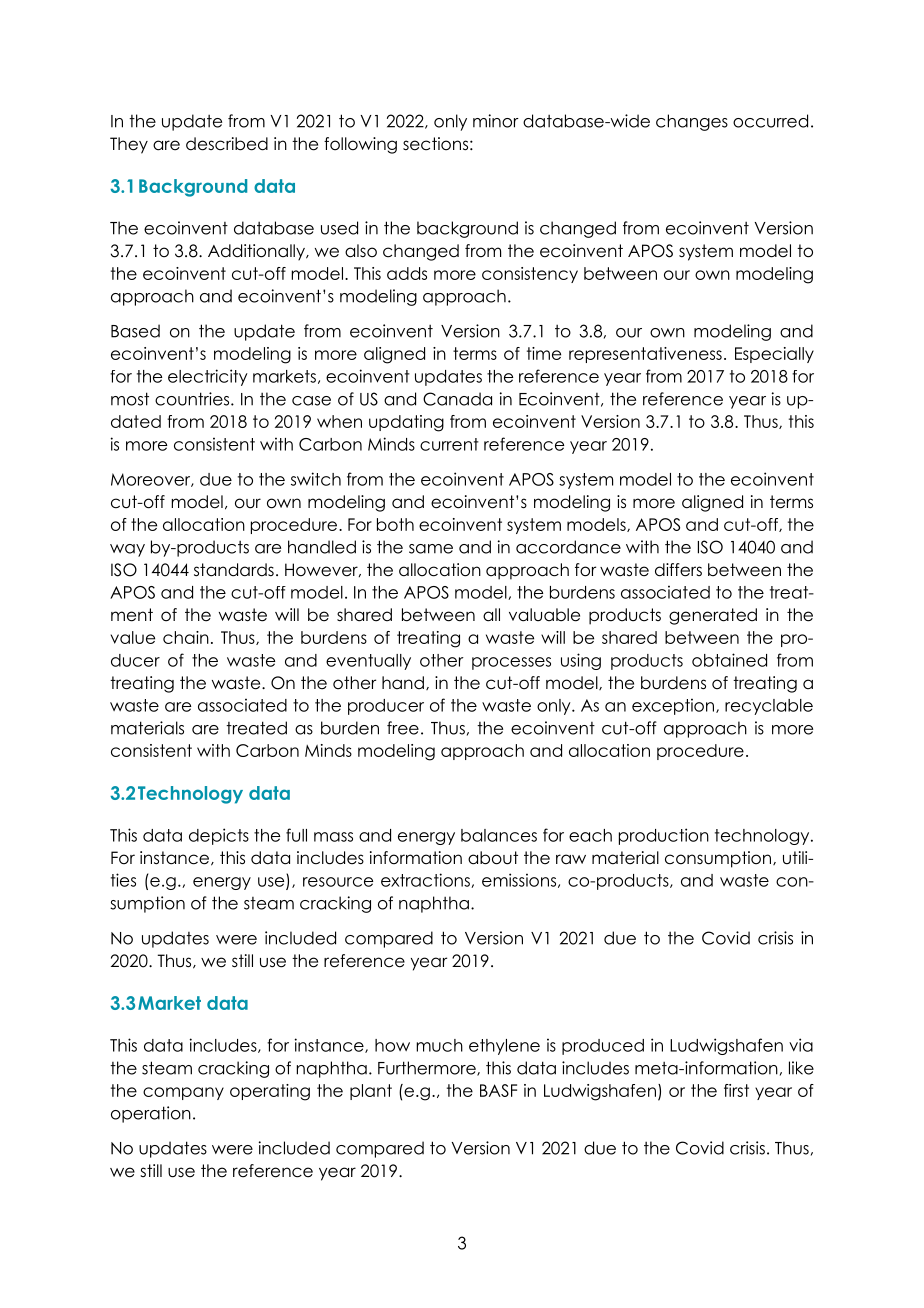 The width and height of the document is (924, 1308). I want to click on same, so click(431, 549).
